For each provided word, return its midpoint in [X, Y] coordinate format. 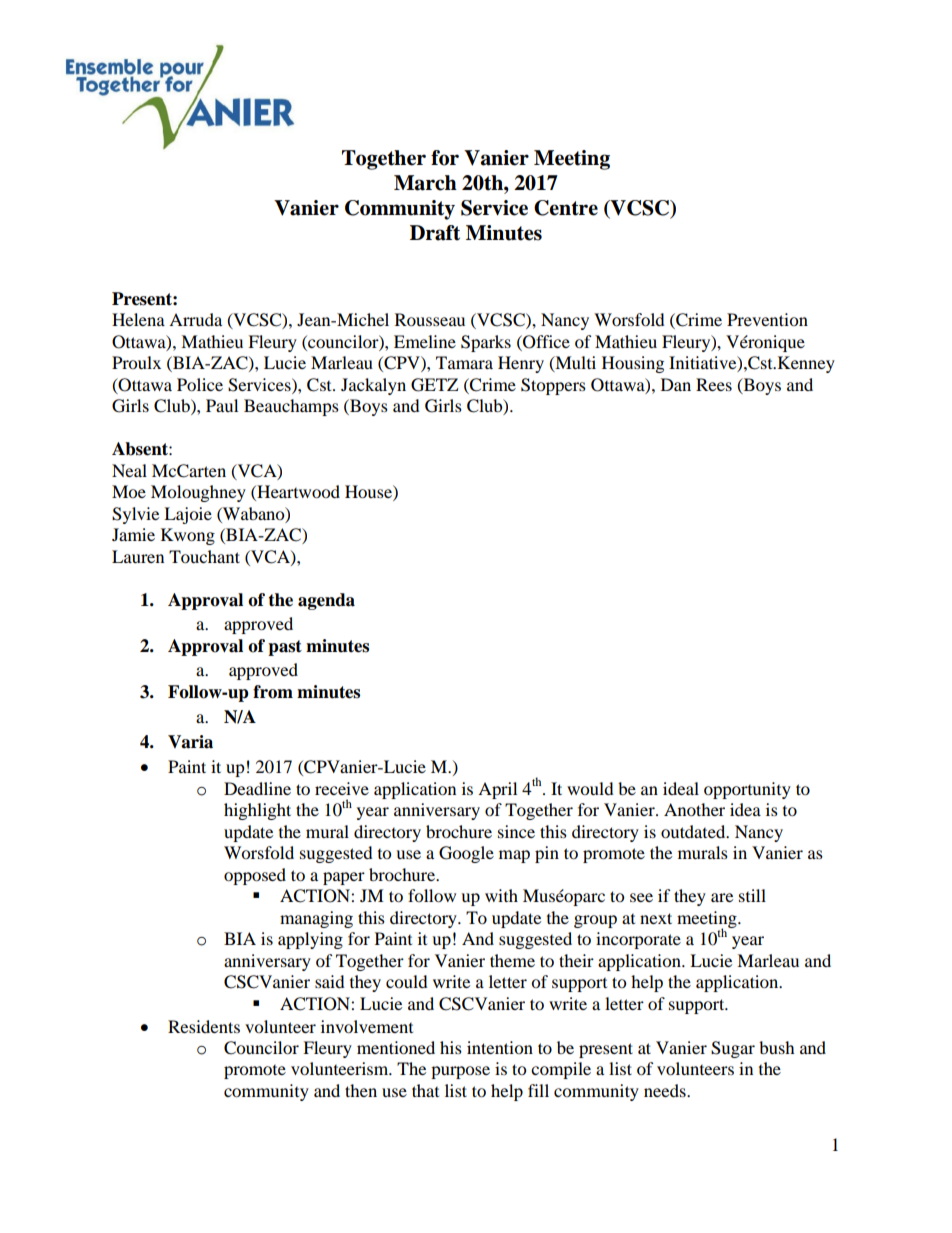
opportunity [747, 790]
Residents [204, 1026]
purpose [460, 1072]
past [285, 648]
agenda [326, 601]
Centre [566, 208]
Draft [435, 233]
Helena [138, 319]
